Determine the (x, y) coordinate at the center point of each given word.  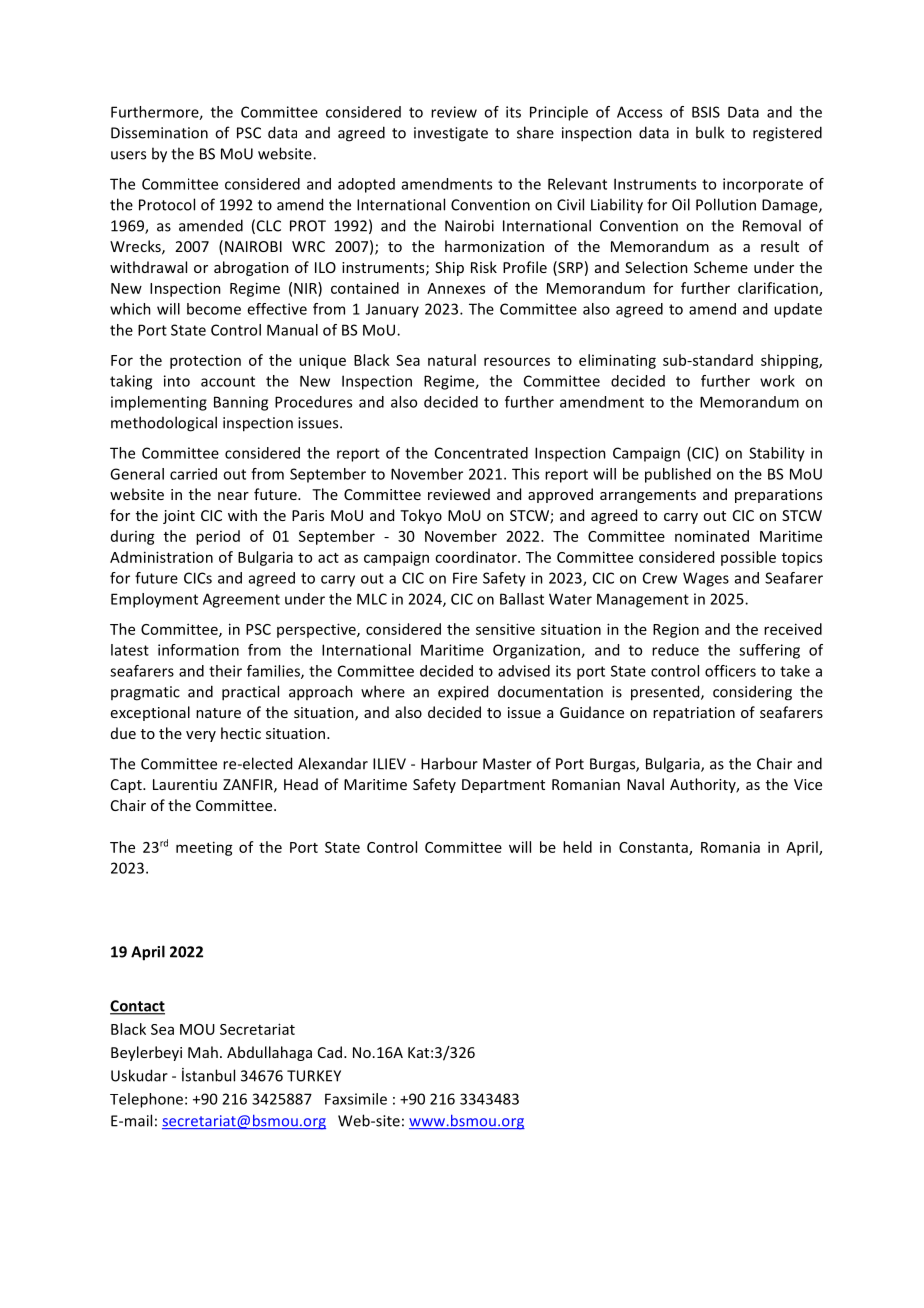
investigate (451, 134)
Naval (645, 784)
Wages (706, 579)
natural (452, 360)
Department (503, 786)
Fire (465, 578)
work (777, 381)
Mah (203, 1052)
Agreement (241, 600)
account (228, 381)
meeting (204, 848)
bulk (710, 132)
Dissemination (159, 133)
